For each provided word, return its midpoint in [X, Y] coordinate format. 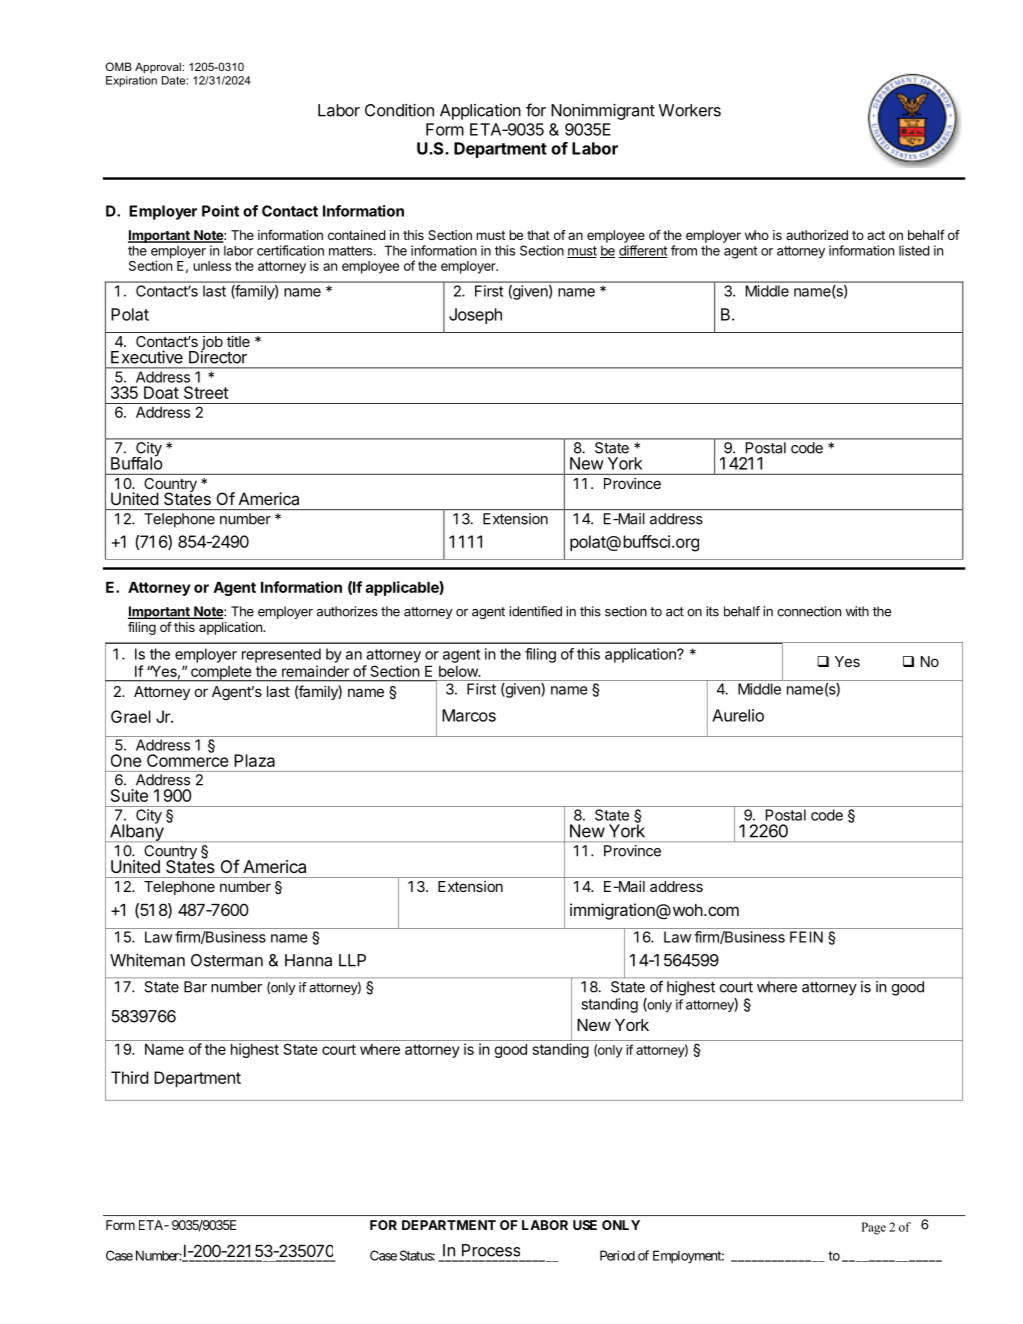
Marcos [469, 715]
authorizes [347, 611]
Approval [159, 68]
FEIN [806, 937]
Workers [690, 110]
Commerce [187, 759]
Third [130, 1077]
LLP [352, 960]
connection [809, 611]
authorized [817, 235]
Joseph [475, 316]
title [238, 341]
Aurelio [738, 715]
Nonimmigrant [603, 112]
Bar [195, 987]
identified [535, 611]
